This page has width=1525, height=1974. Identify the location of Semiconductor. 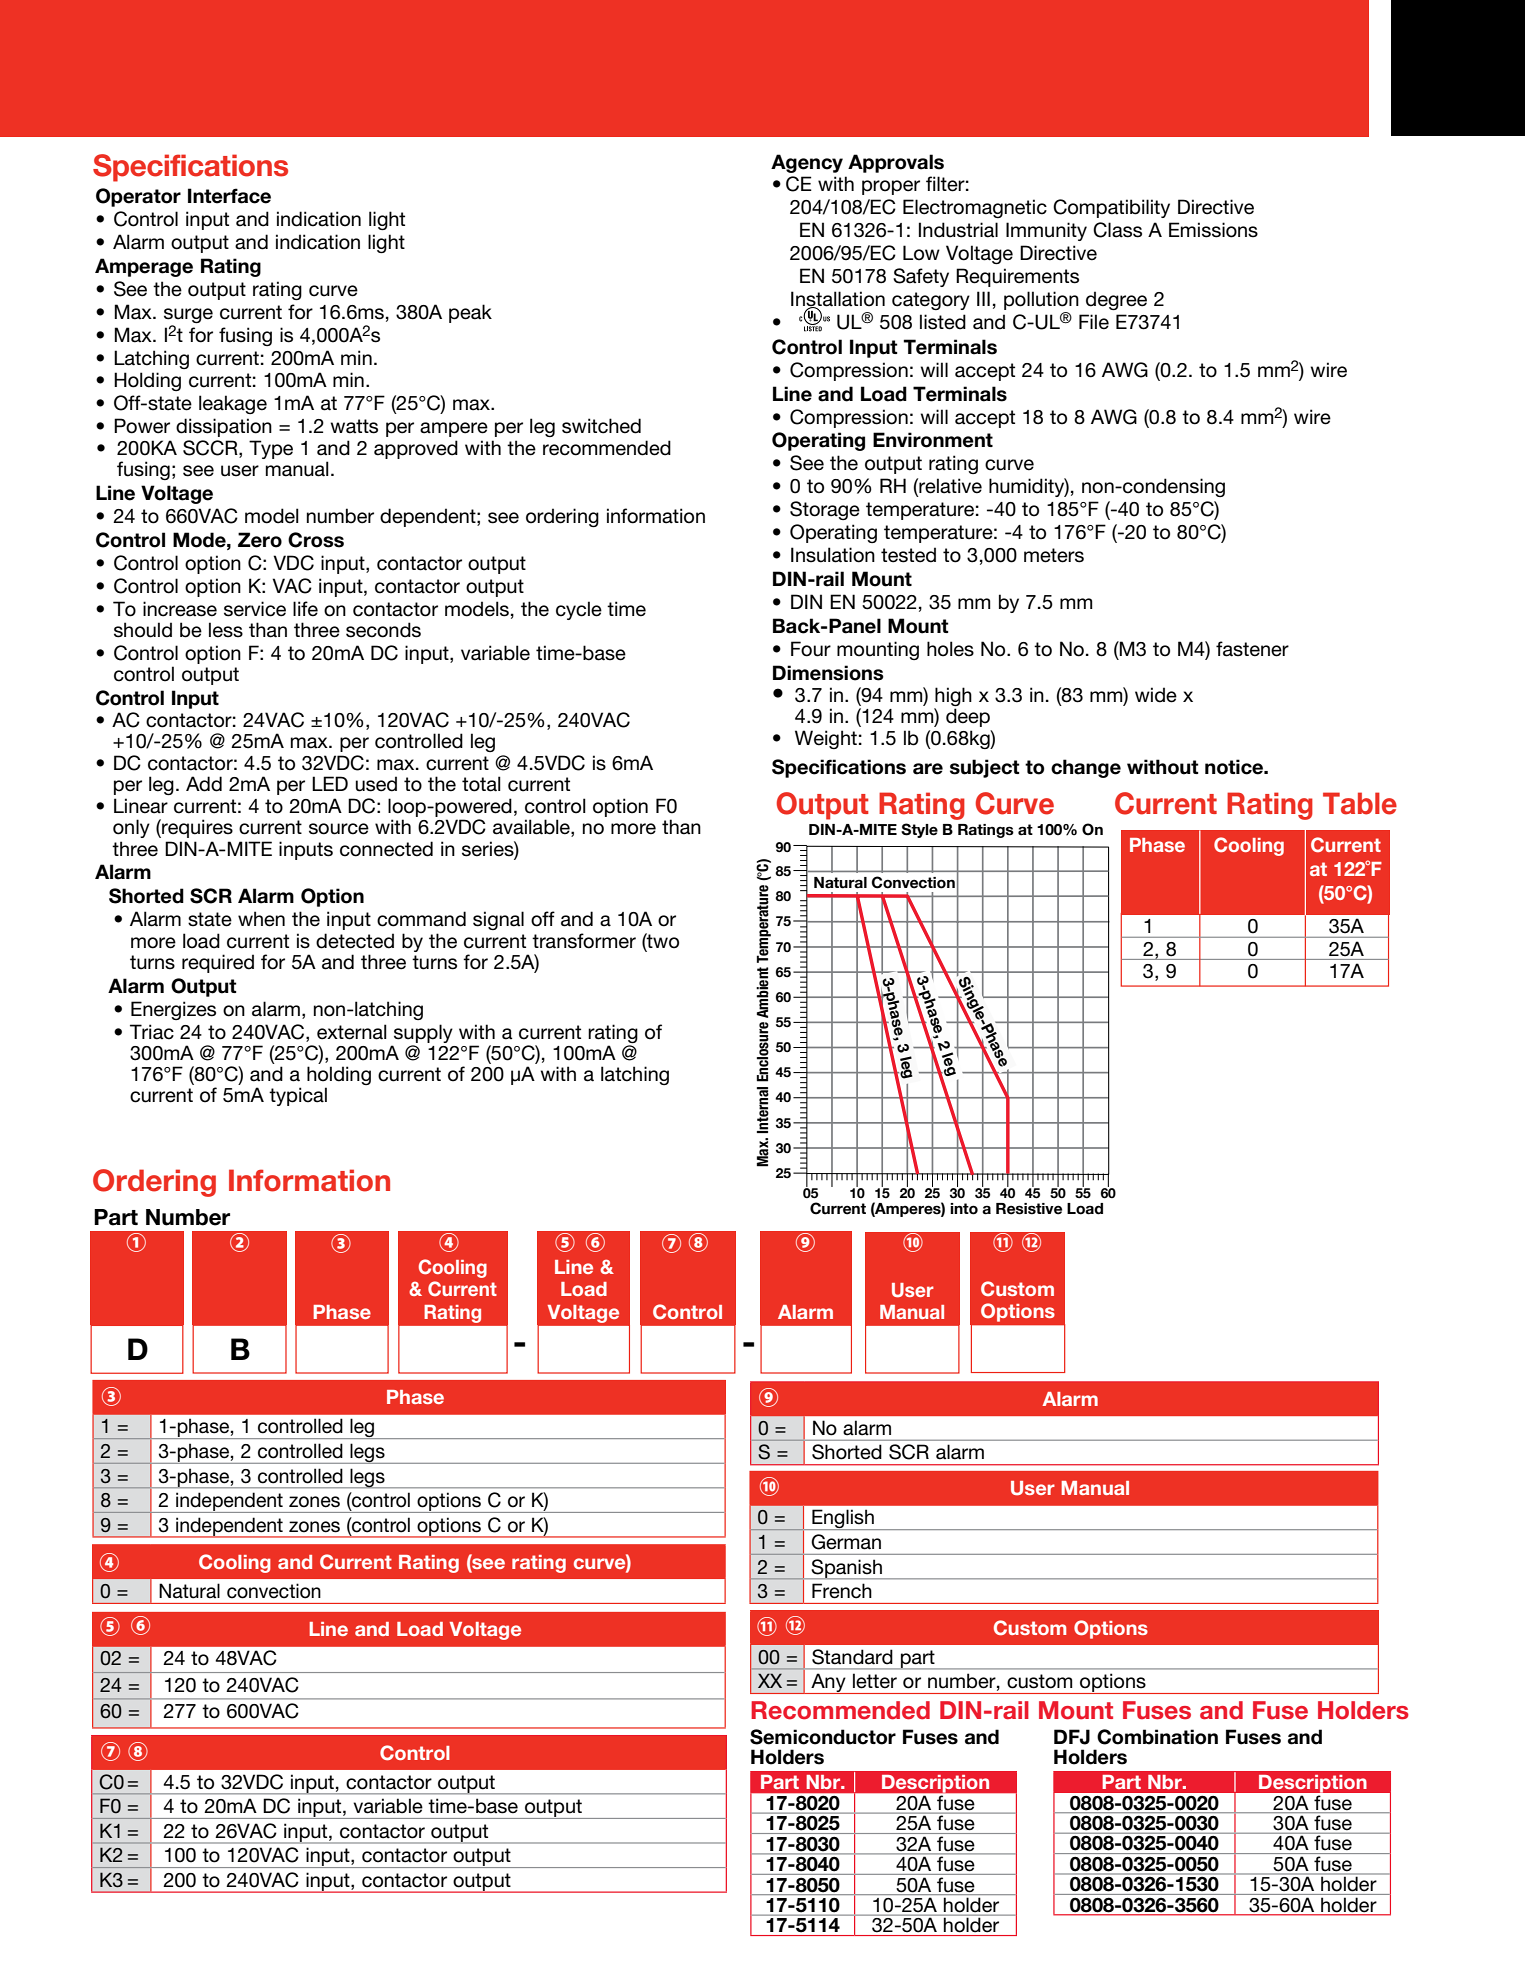
(823, 1737).
